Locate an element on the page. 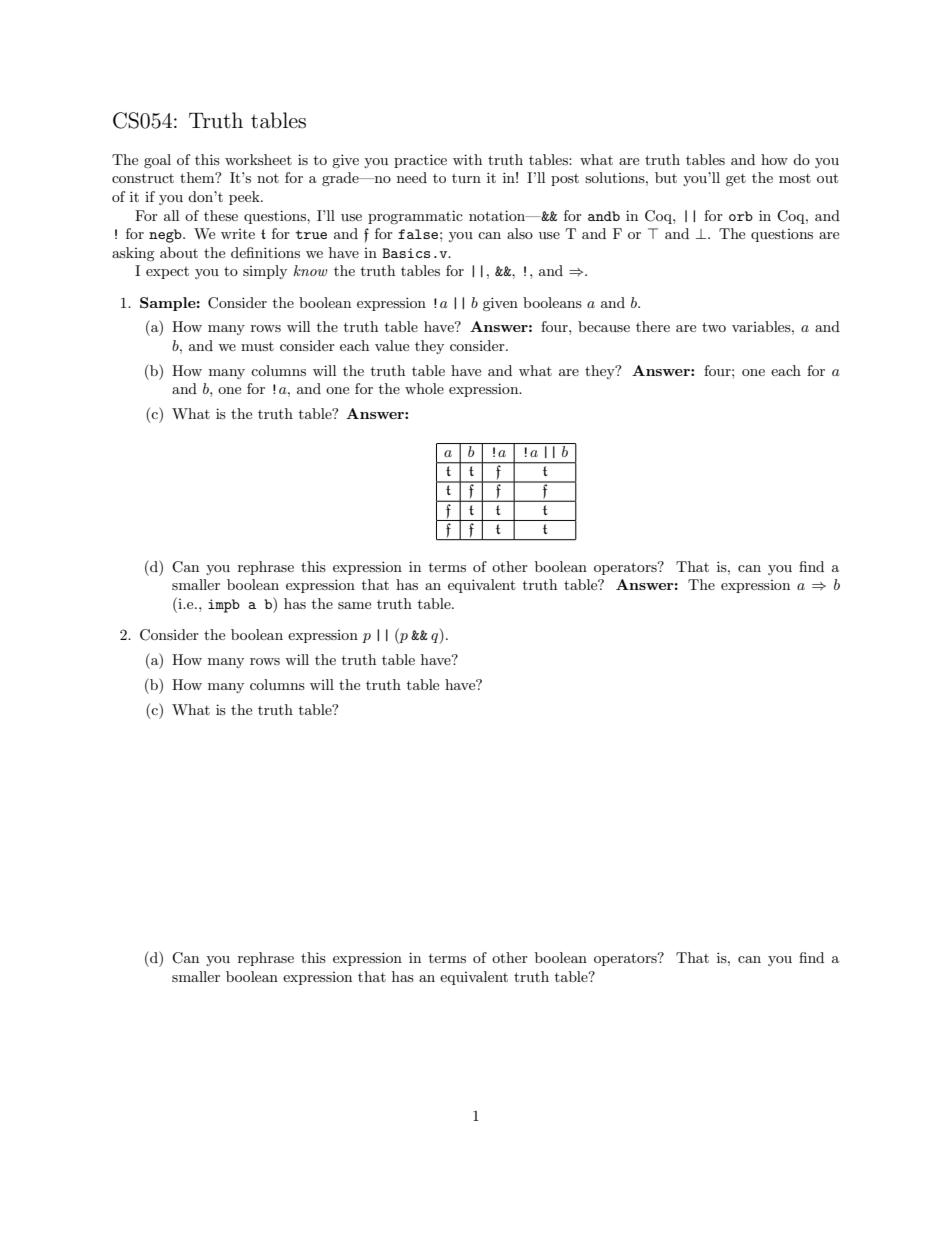 Image resolution: width=952 pixels, height=1233 pixels. simply is located at coordinates (265, 272).
